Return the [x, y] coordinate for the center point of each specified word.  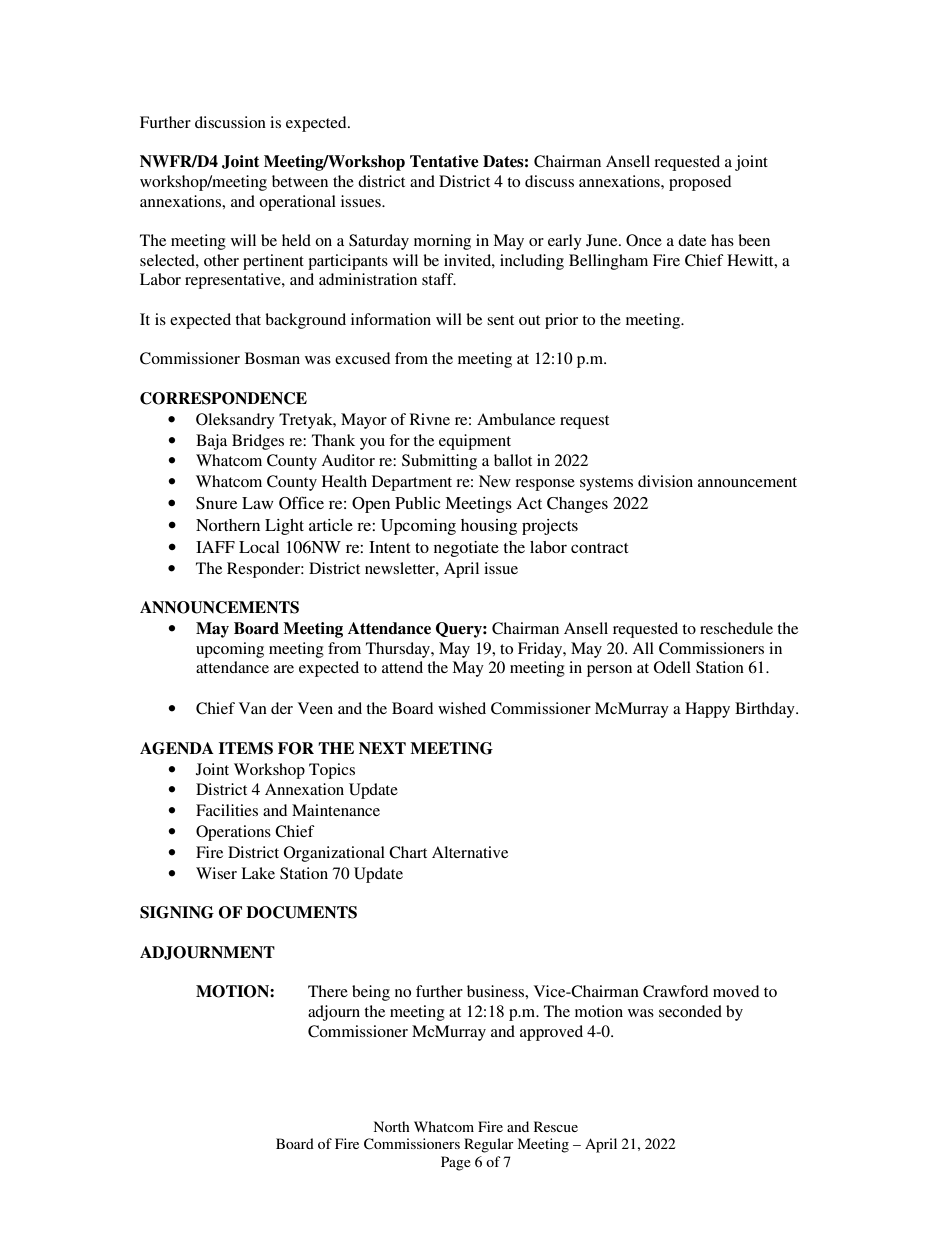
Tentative [444, 161]
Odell [672, 667]
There [328, 991]
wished [462, 708]
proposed [700, 183]
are [284, 669]
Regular [489, 1145]
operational [297, 203]
